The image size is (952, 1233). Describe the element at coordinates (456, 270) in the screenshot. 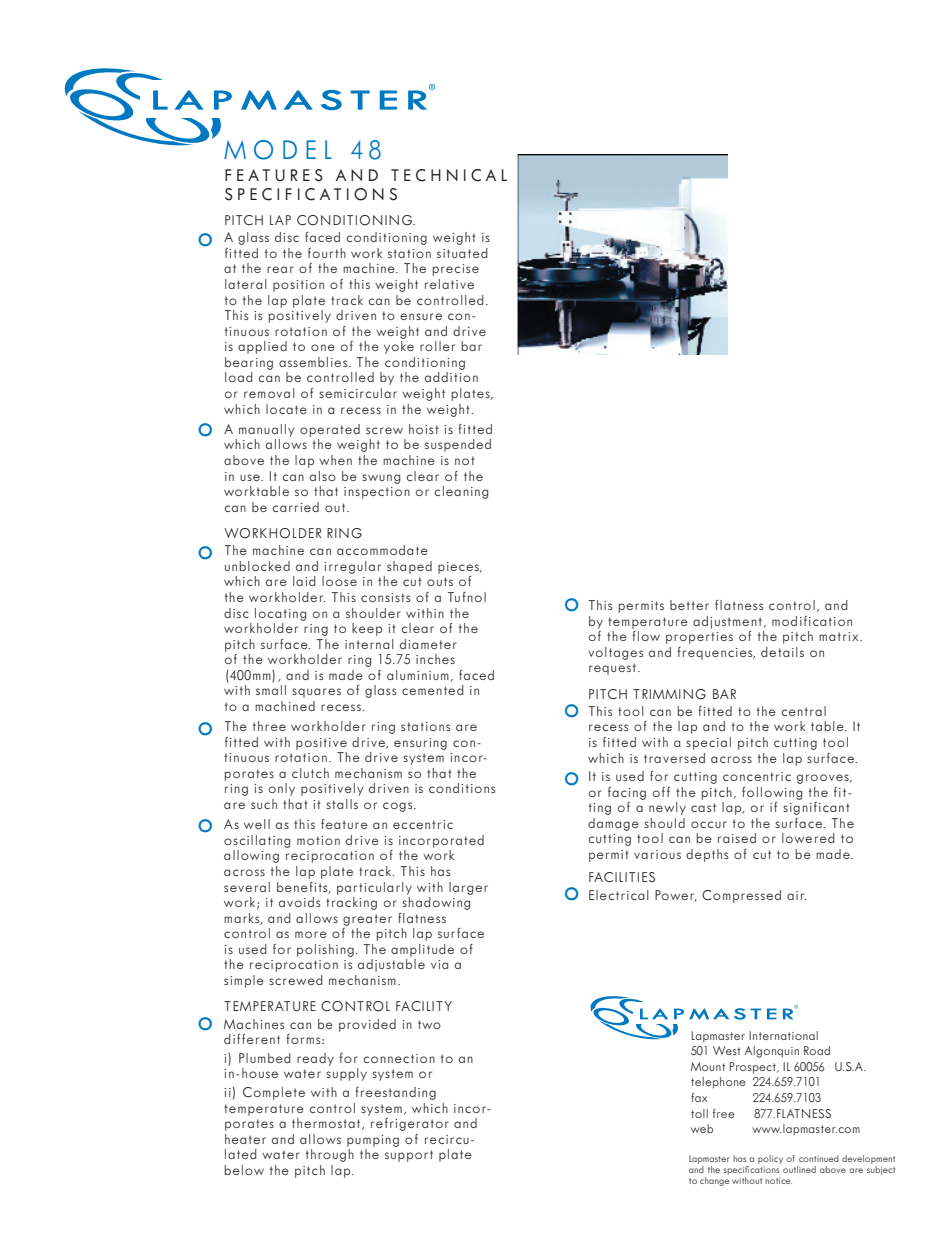

I see `precise` at that location.
